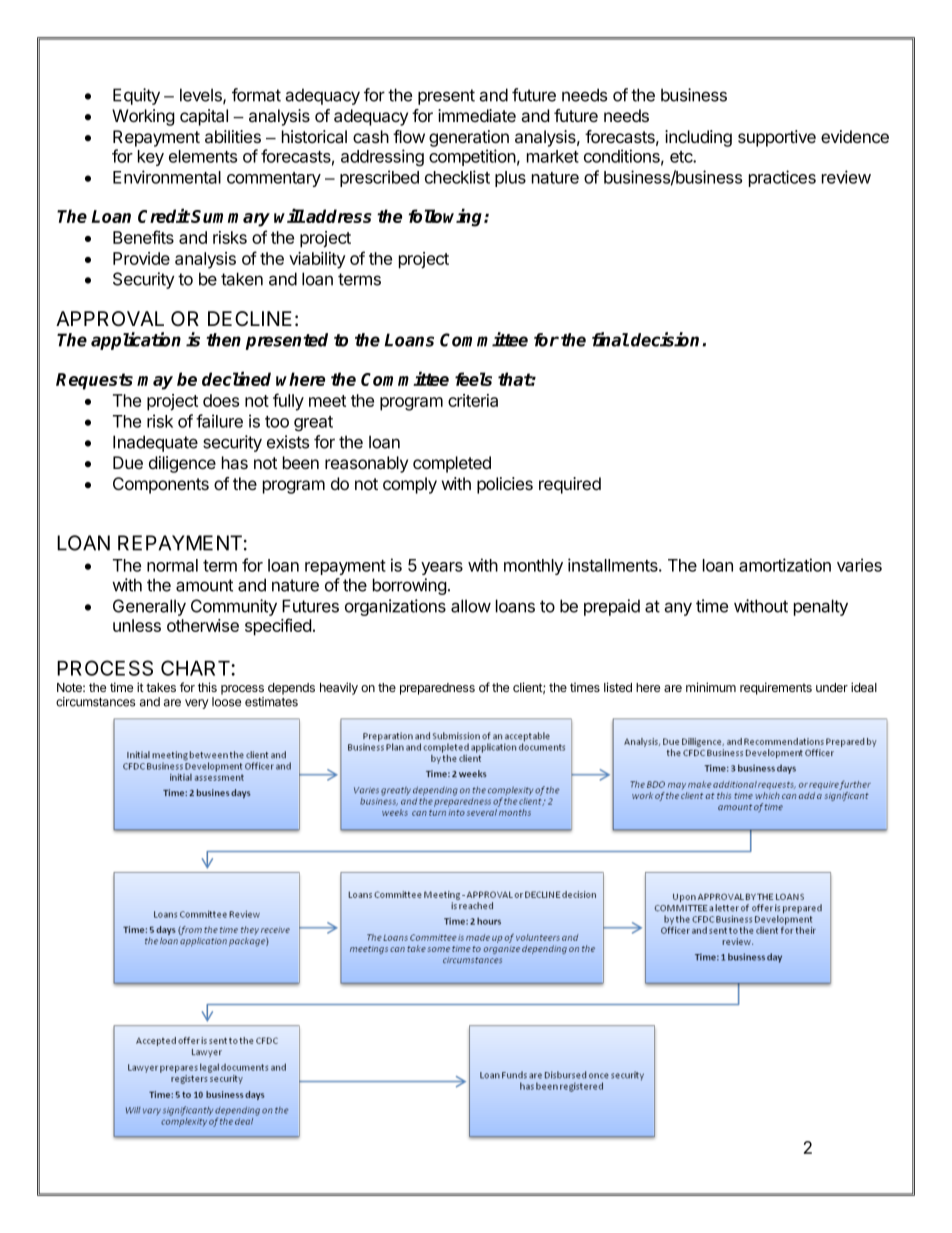 Image resolution: width=952 pixels, height=1233 pixels. I want to click on preparedness, so click(437, 689).
